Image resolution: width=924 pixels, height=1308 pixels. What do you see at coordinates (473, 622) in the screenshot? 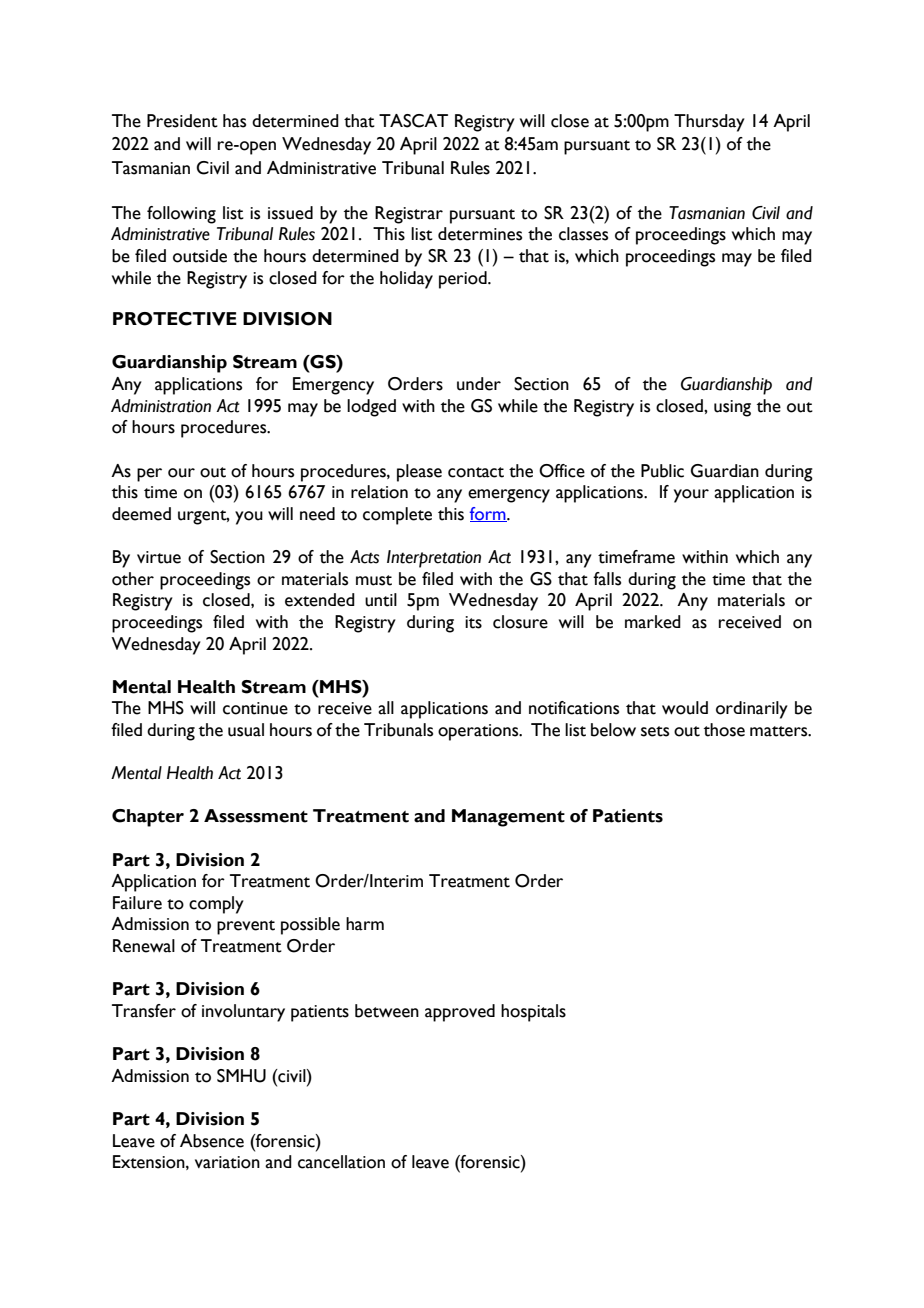
I see `its` at bounding box center [473, 622].
